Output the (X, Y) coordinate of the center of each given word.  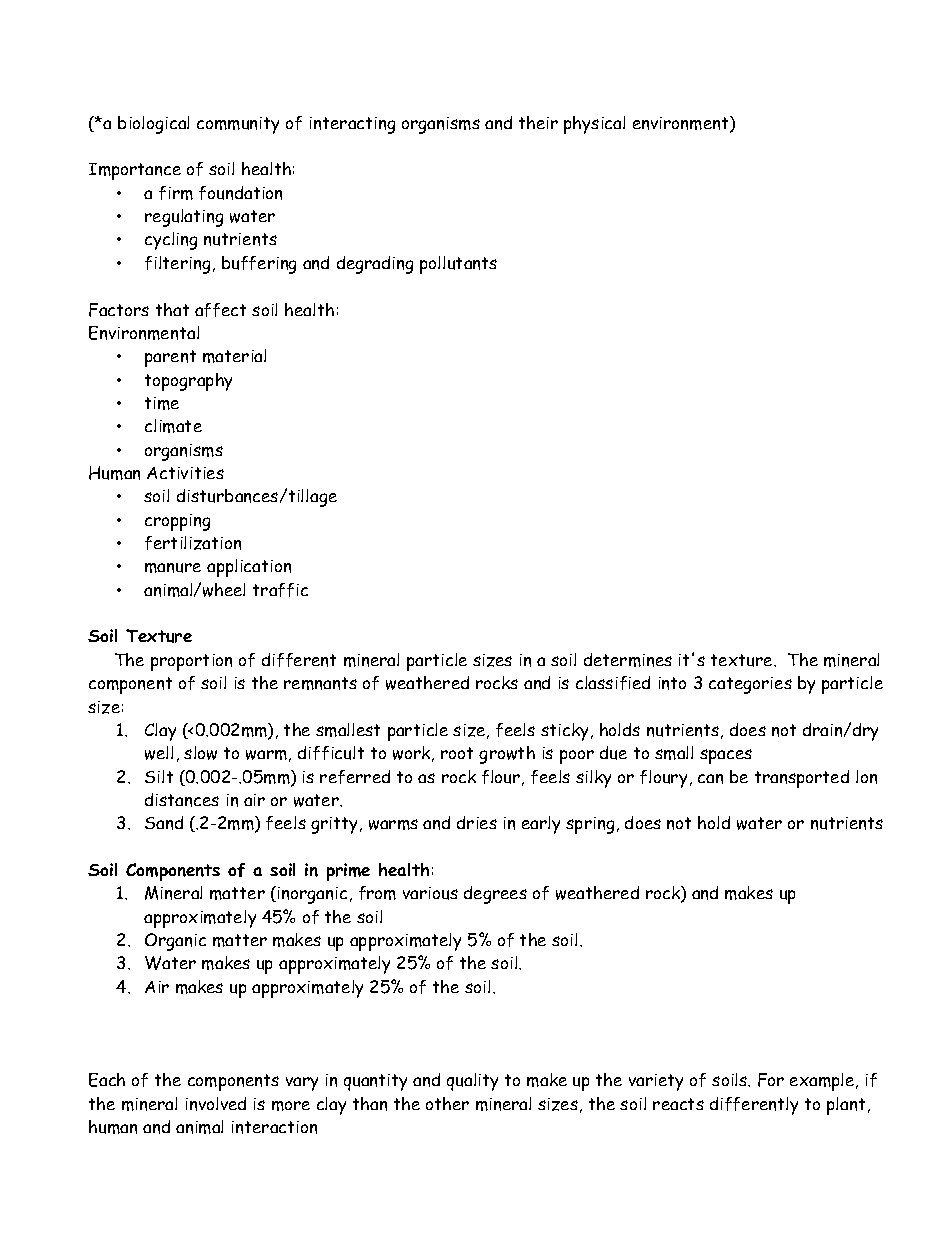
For (771, 1080)
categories (750, 685)
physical (594, 125)
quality (472, 1082)
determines (628, 660)
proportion (191, 662)
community (238, 125)
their (538, 122)
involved (216, 1104)
